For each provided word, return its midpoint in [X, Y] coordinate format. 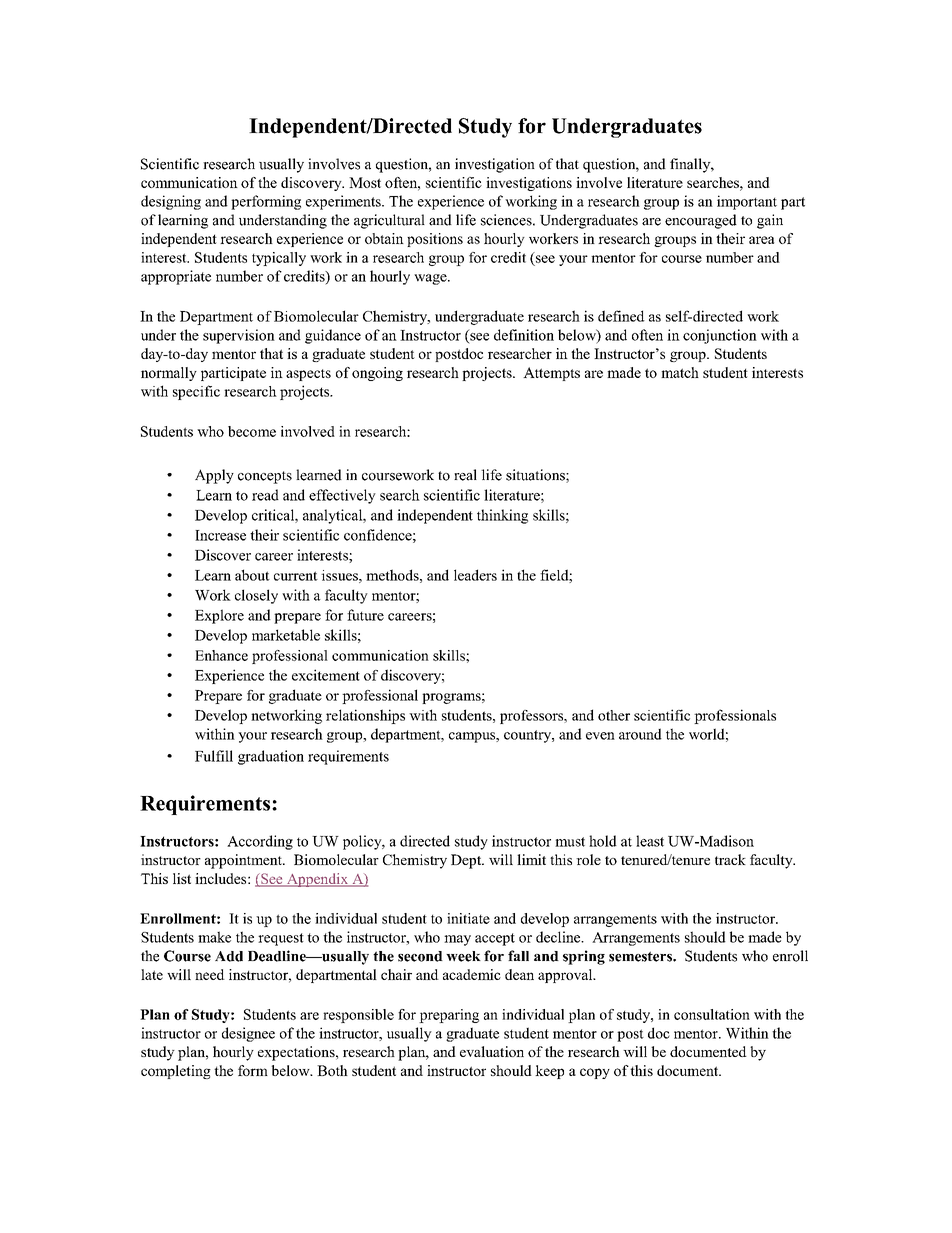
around [640, 734]
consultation [712, 1014]
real [465, 475]
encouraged [701, 221]
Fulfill [214, 756]
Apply [214, 476]
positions [435, 240]
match [680, 372]
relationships [365, 716]
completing [176, 1072]
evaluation [492, 1051]
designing [171, 202]
